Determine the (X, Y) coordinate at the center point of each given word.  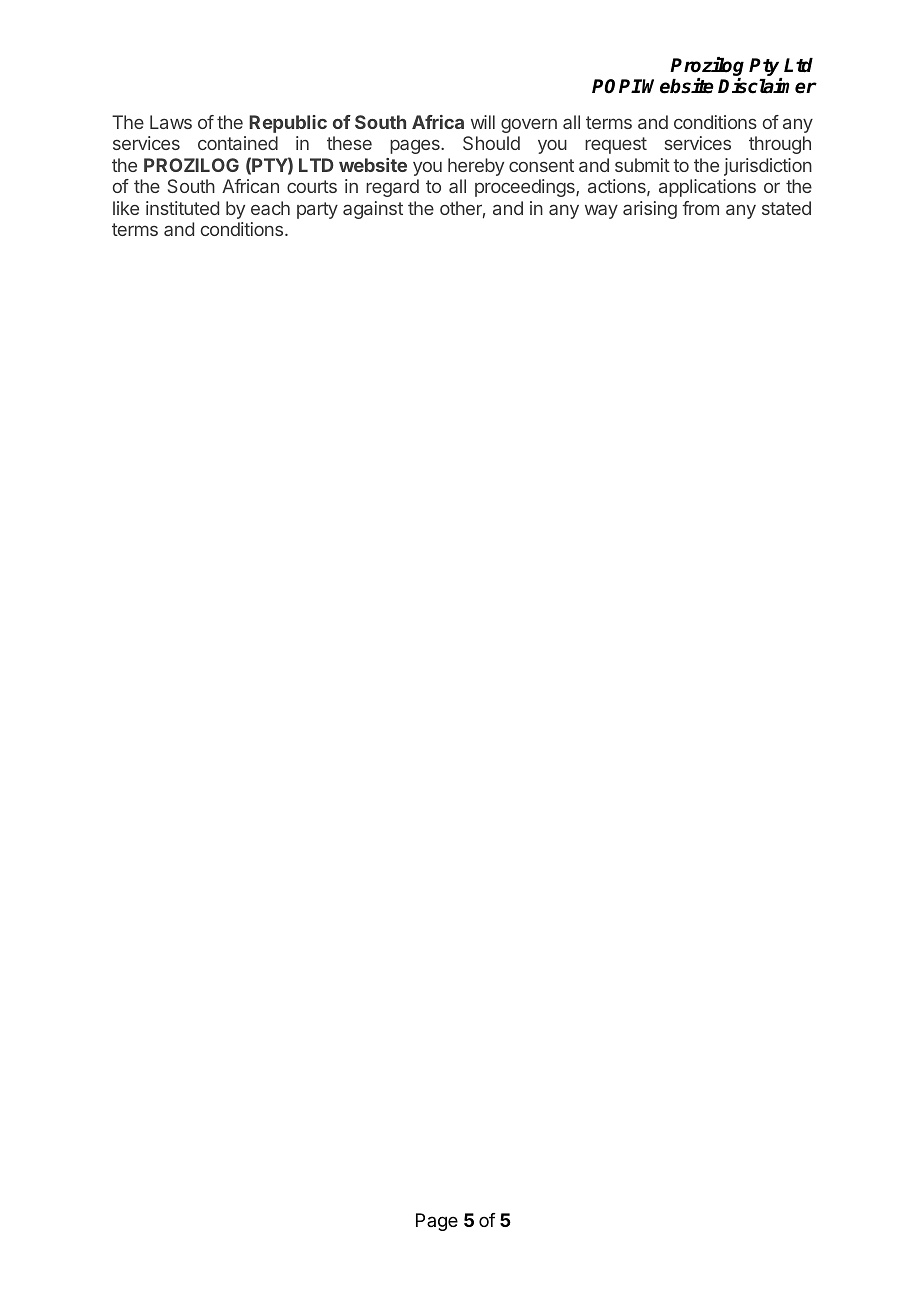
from (700, 208)
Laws (171, 122)
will (483, 122)
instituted (182, 208)
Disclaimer (767, 86)
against (373, 210)
